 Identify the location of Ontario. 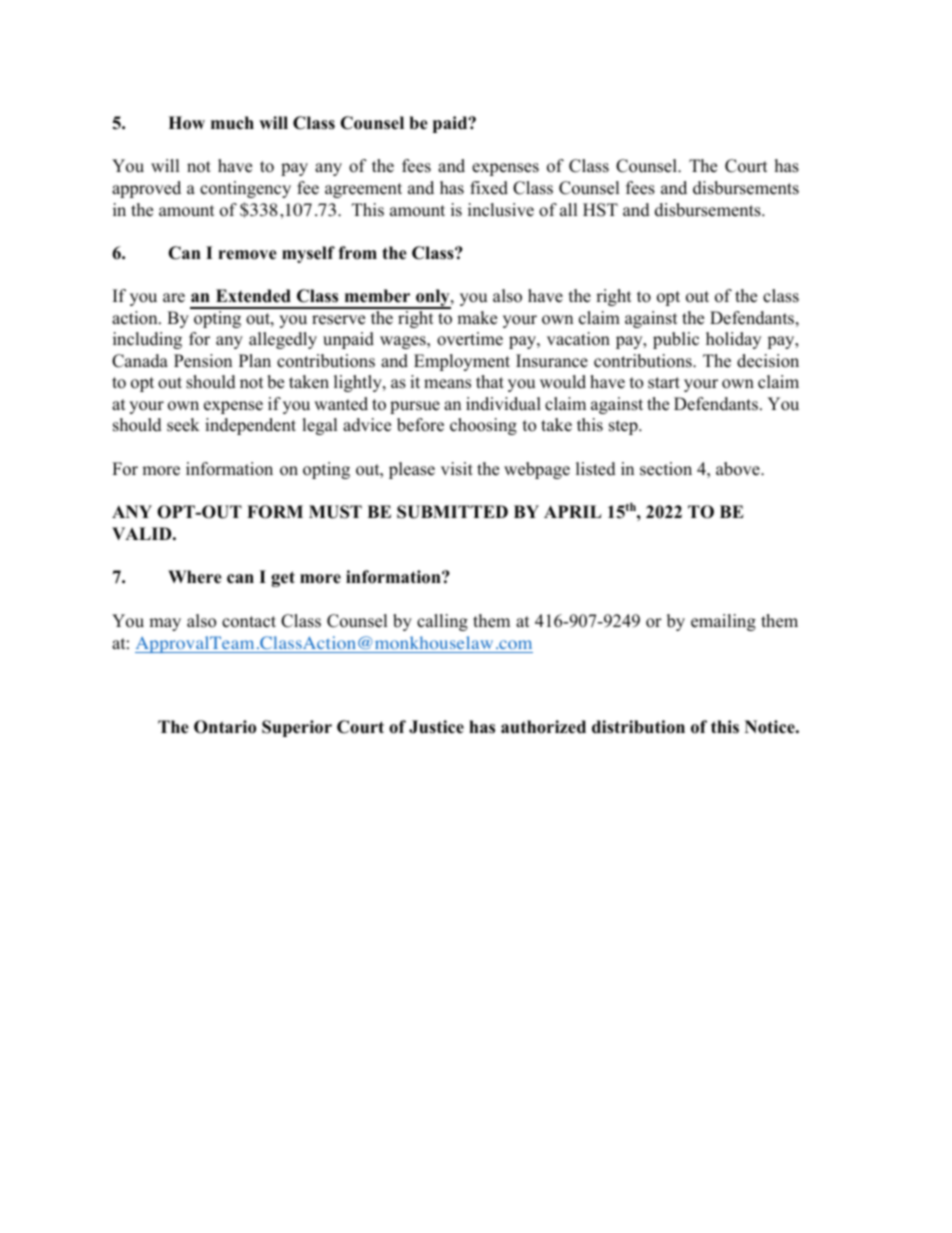
(225, 727).
